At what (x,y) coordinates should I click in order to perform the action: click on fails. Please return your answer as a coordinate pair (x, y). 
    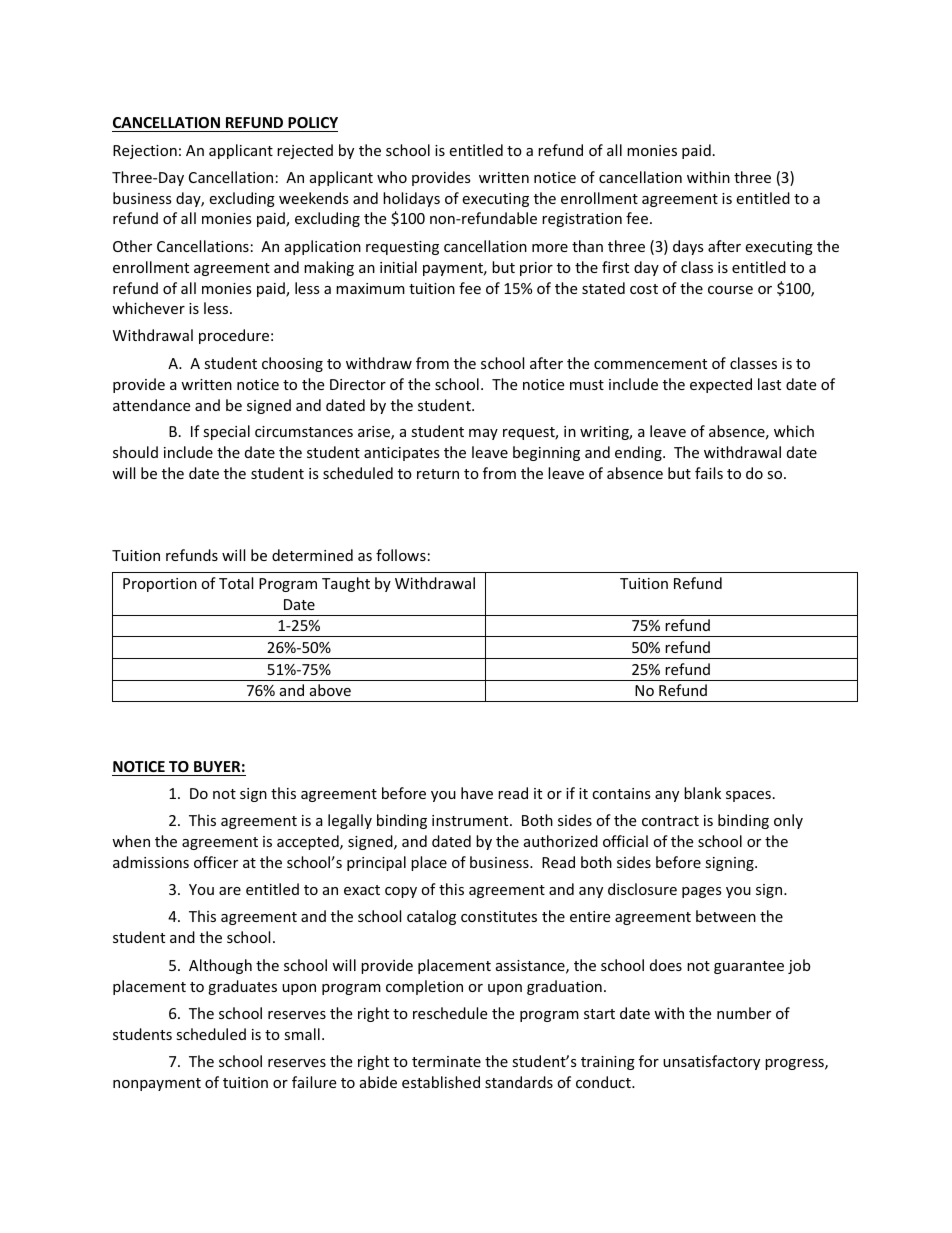
    Looking at the image, I should click on (709, 473).
